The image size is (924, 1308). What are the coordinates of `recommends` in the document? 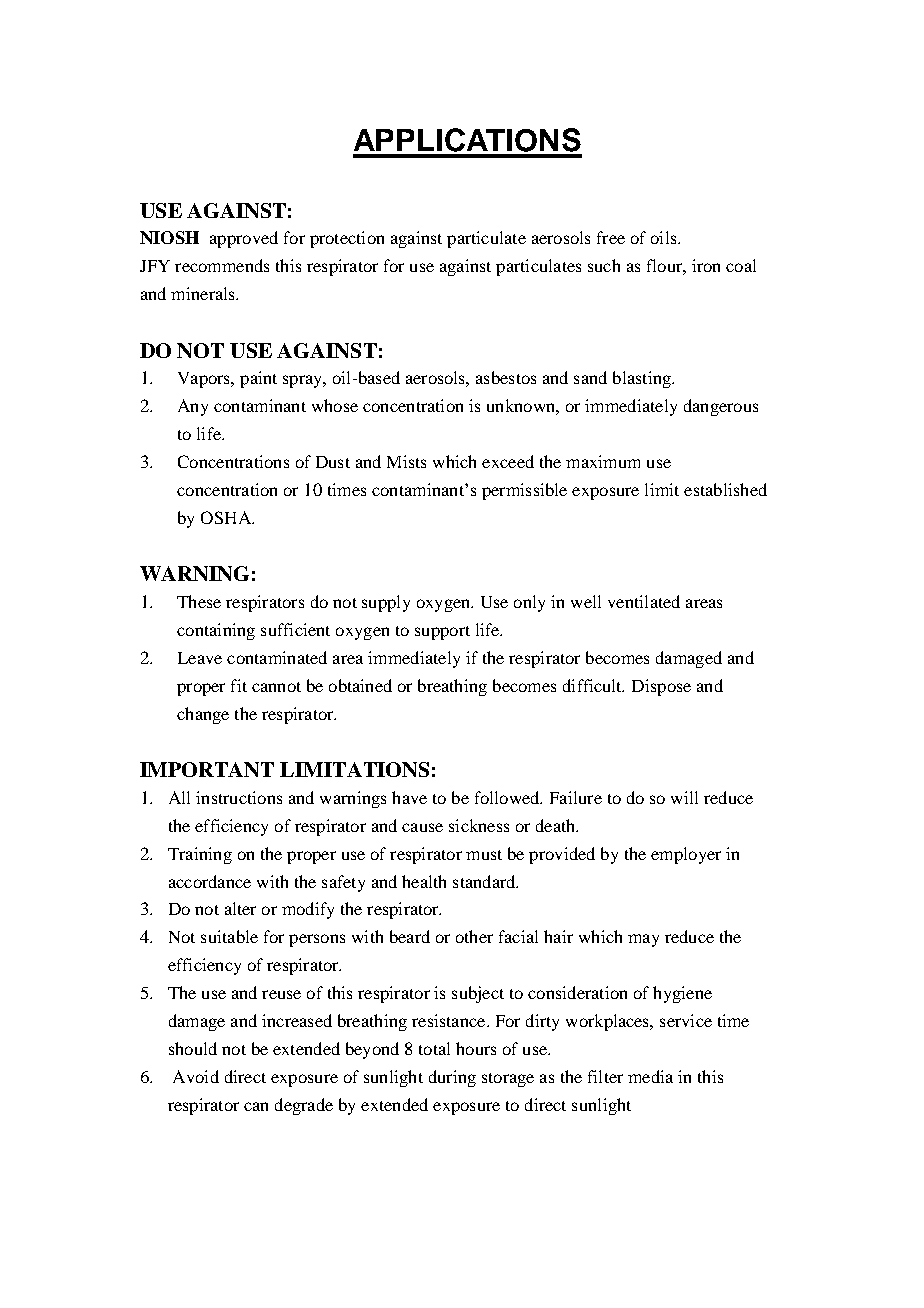 It's located at (222, 265).
